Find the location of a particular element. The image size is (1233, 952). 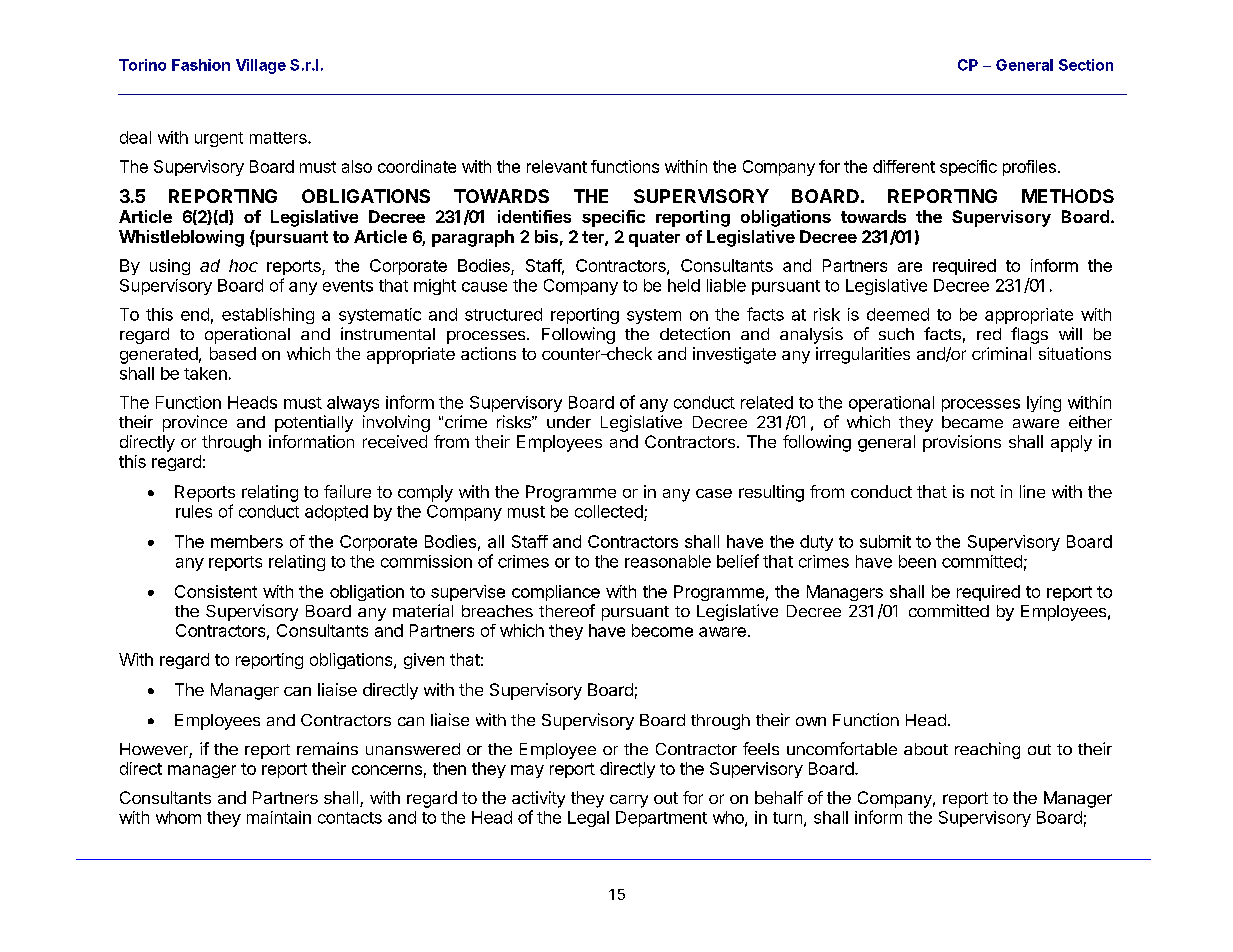

Consistent is located at coordinates (216, 591).
